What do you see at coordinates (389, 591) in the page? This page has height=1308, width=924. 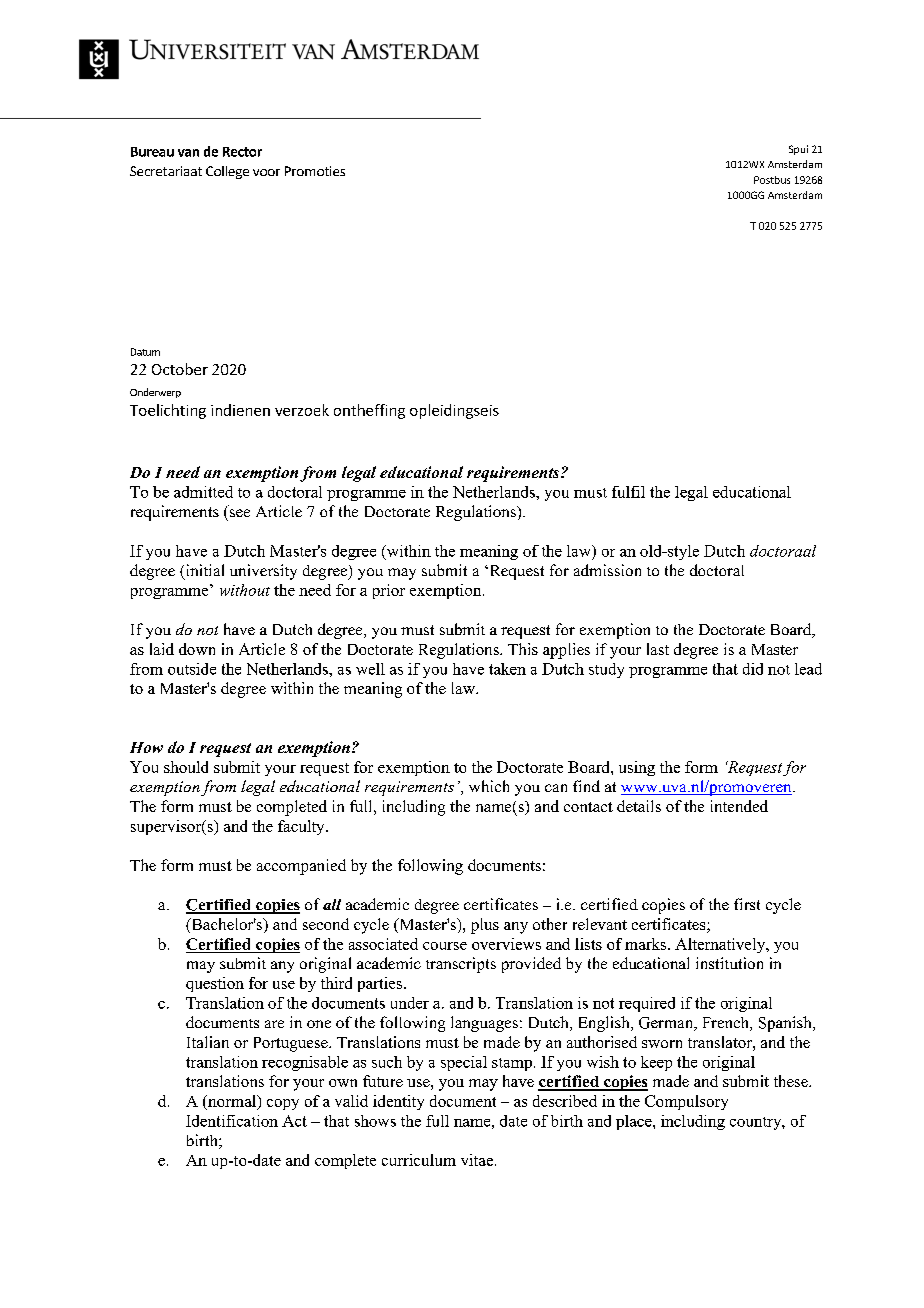 I see `prior` at bounding box center [389, 591].
